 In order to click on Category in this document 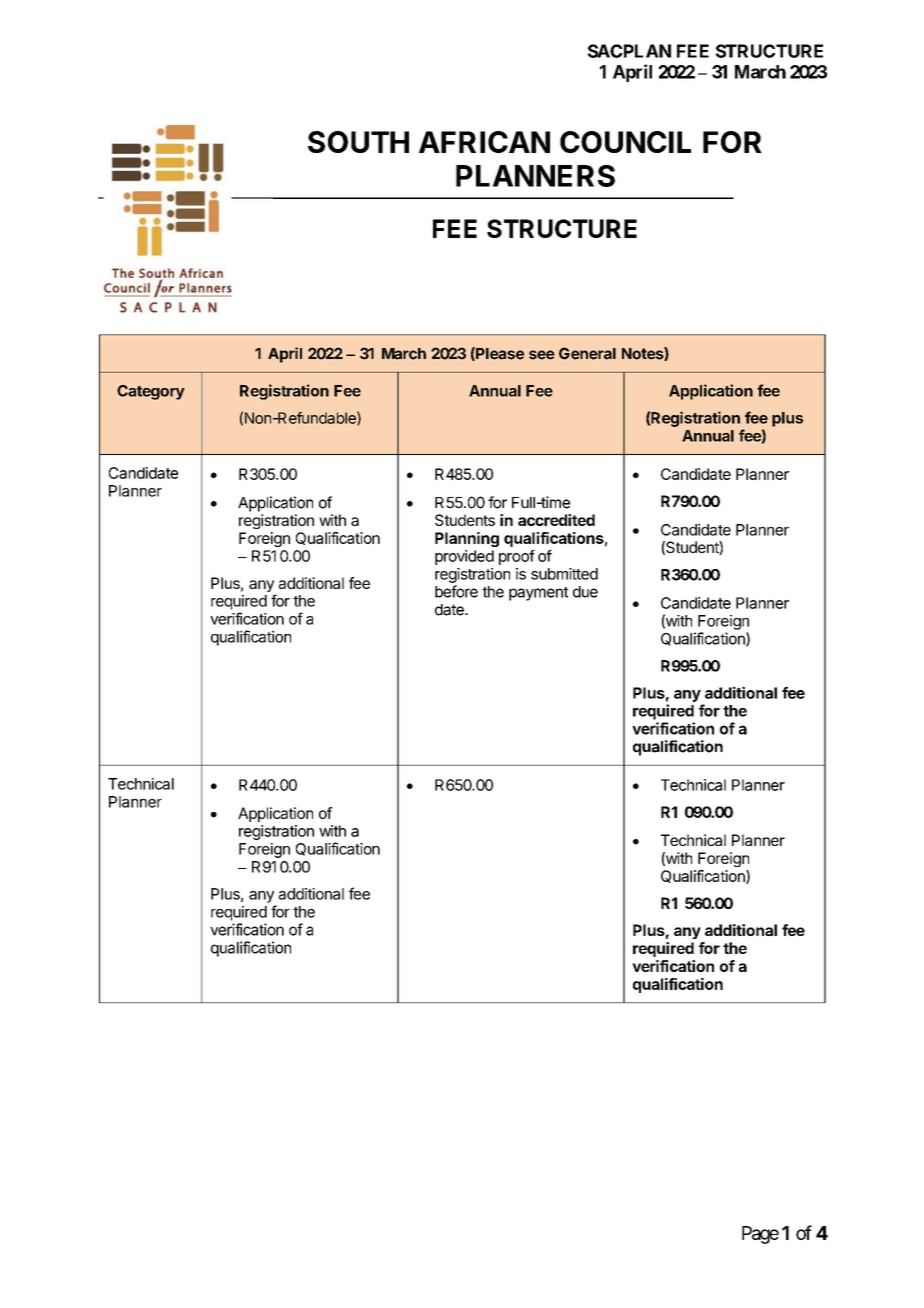, I will do `click(151, 392)`.
